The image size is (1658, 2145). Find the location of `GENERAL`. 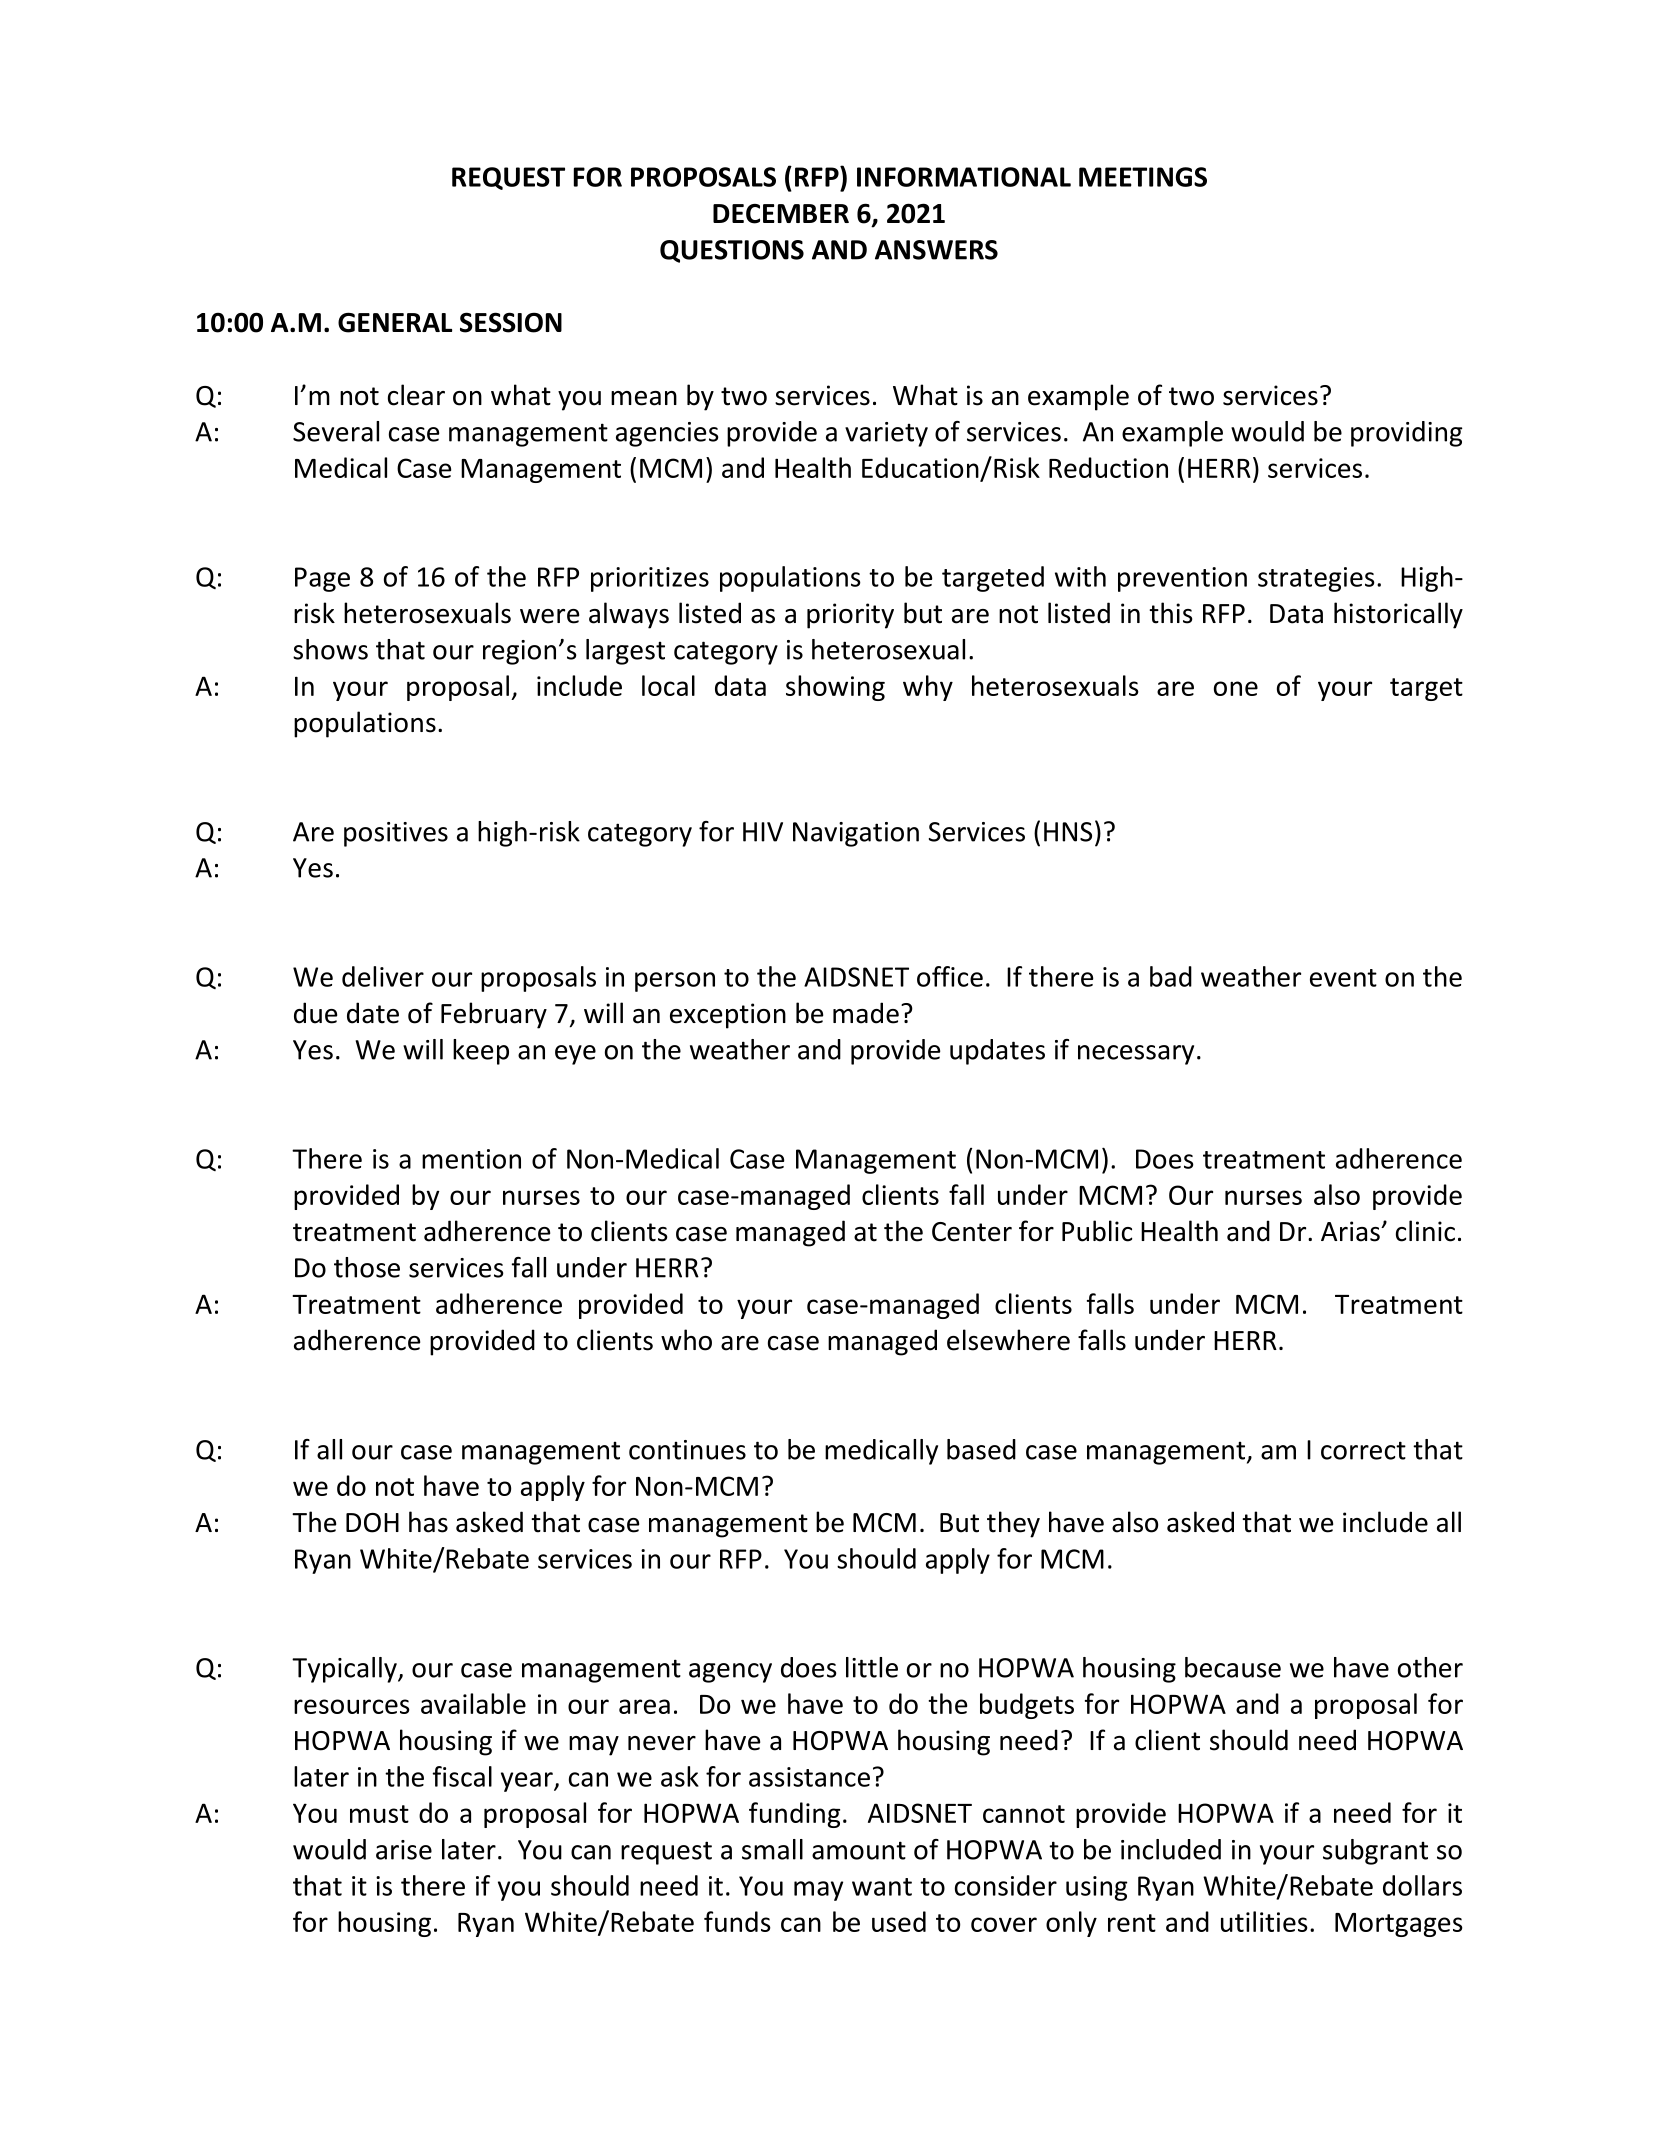

GENERAL is located at coordinates (395, 322).
